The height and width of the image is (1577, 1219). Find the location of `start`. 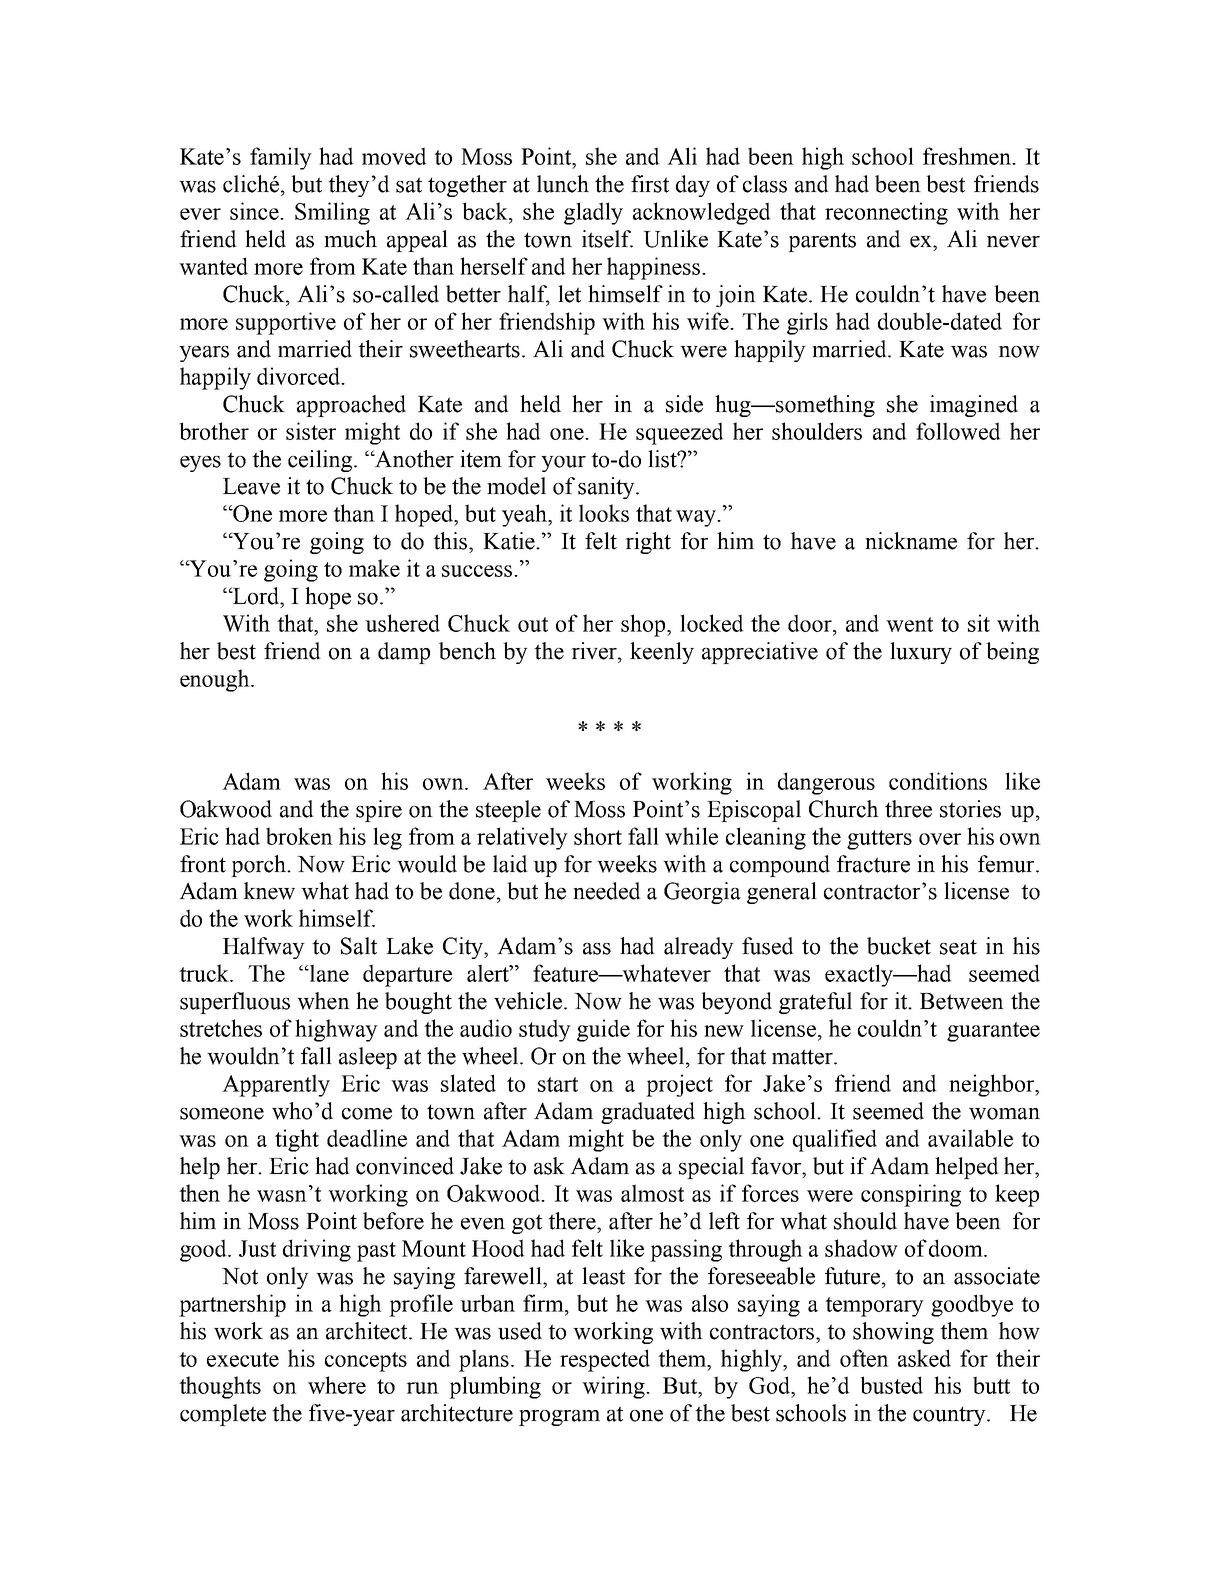

start is located at coordinates (558, 1084).
